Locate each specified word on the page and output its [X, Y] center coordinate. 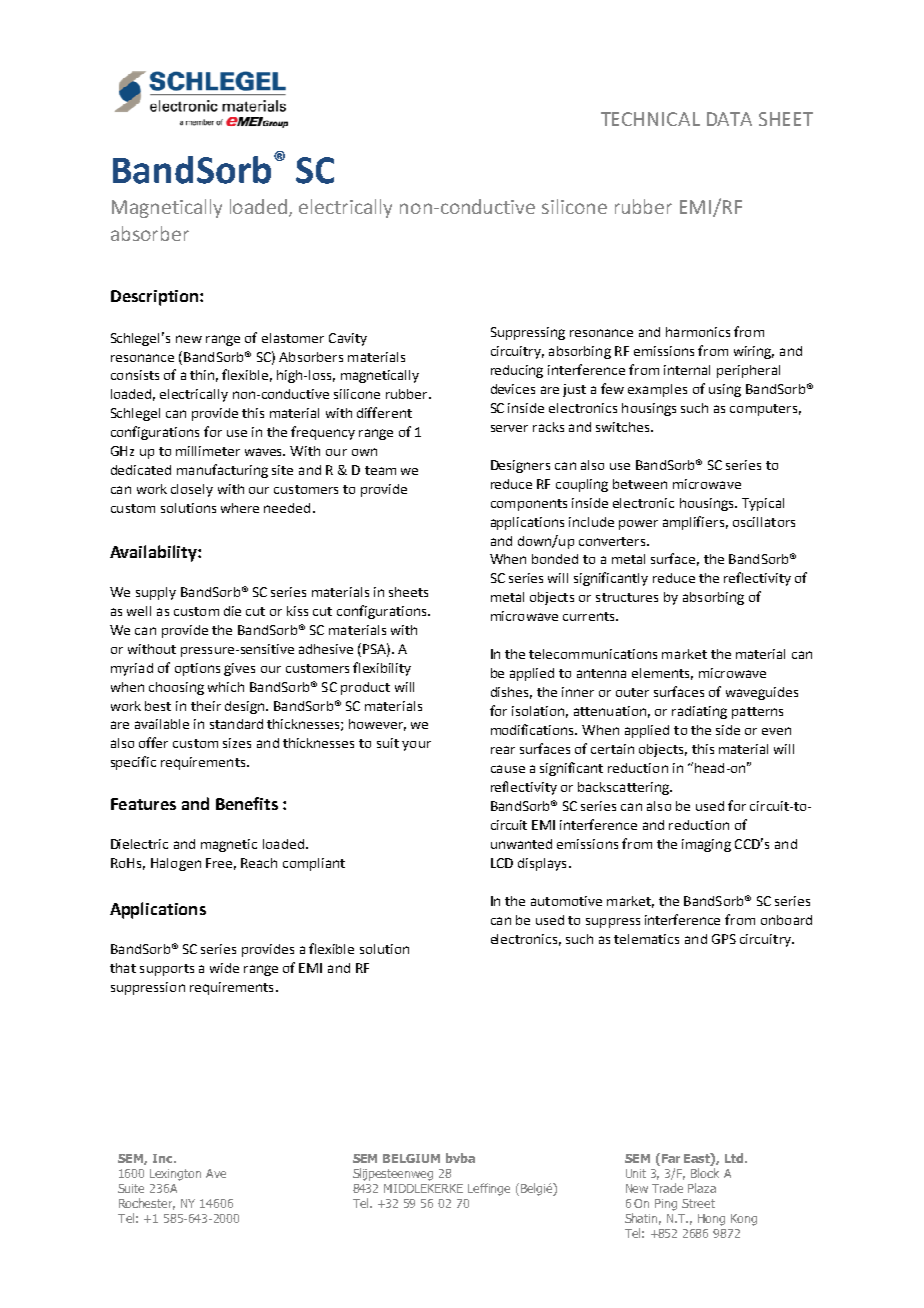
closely [192, 490]
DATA [729, 119]
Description [154, 298]
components [529, 505]
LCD [502, 863]
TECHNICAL [650, 119]
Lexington [175, 1175]
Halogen [176, 864]
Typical [763, 504]
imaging [706, 845]
